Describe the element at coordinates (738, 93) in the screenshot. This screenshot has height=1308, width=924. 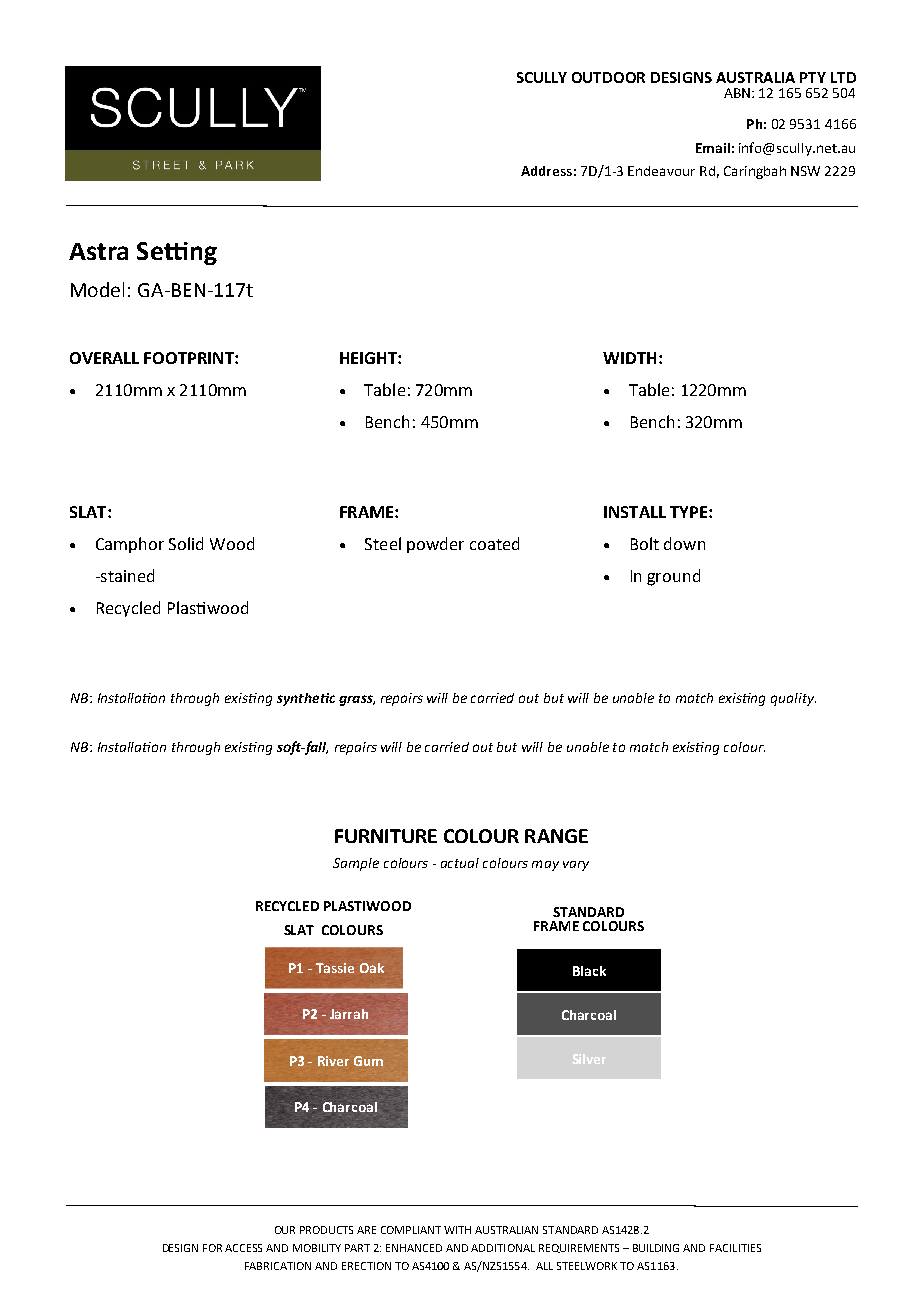
I see `ABN` at that location.
